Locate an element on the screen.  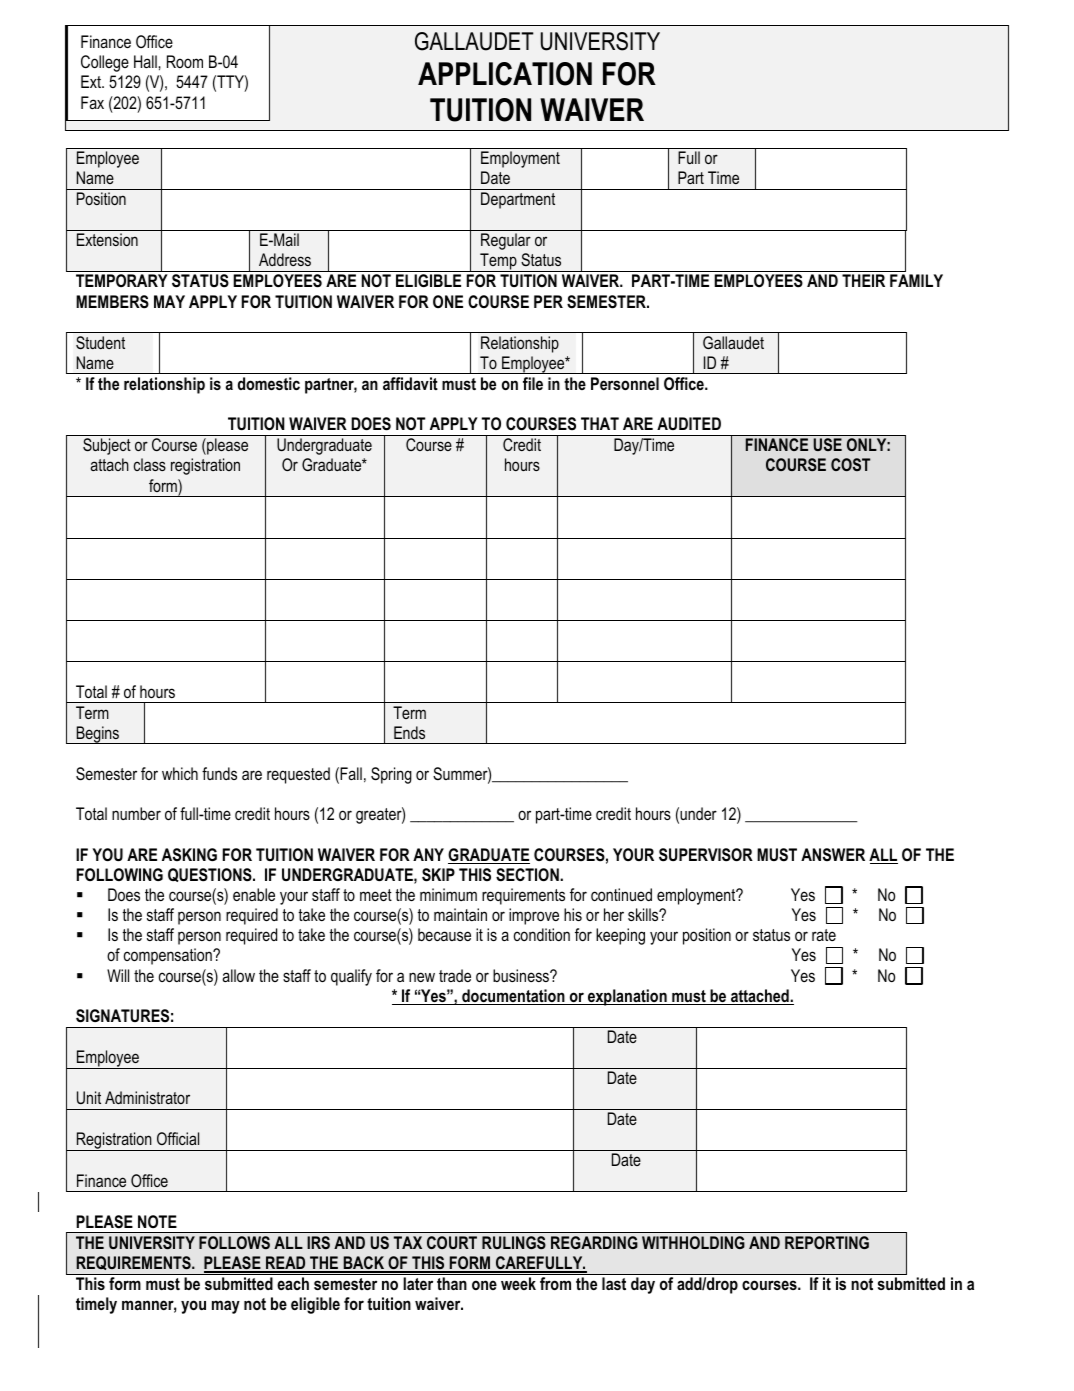
Room is located at coordinates (185, 61).
